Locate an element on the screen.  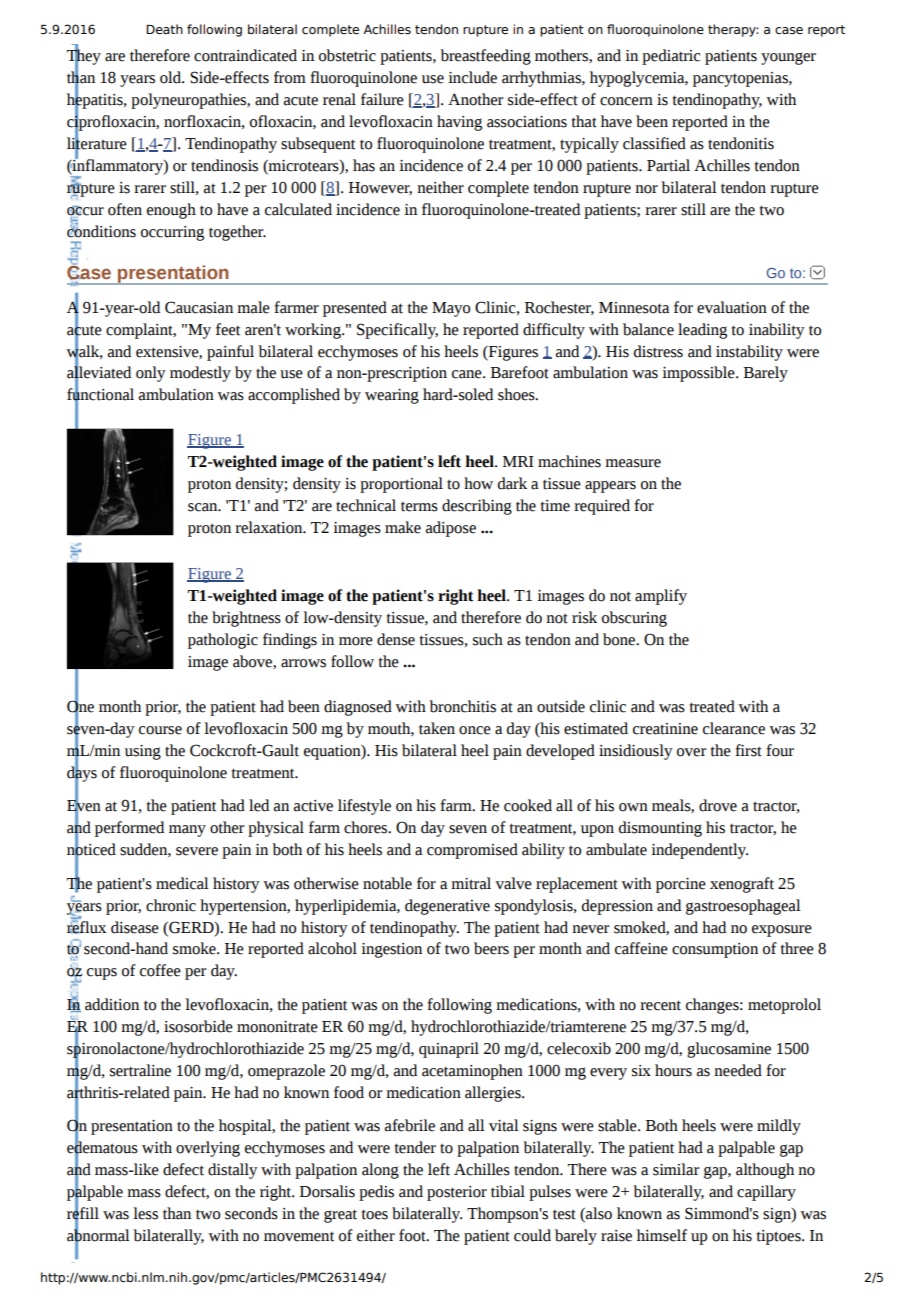
gastroesophageal is located at coordinates (743, 907).
